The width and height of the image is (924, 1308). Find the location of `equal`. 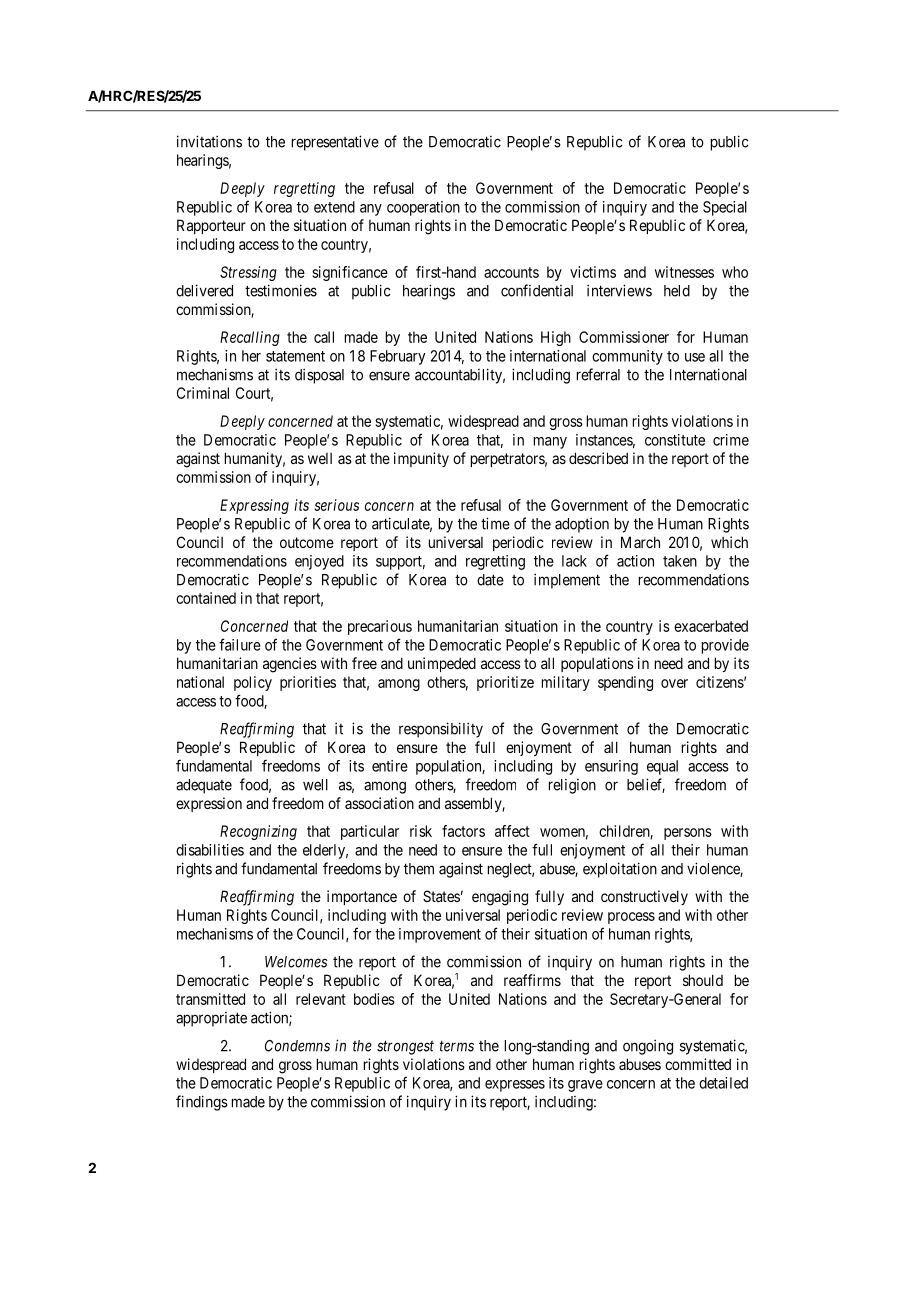

equal is located at coordinates (662, 767).
